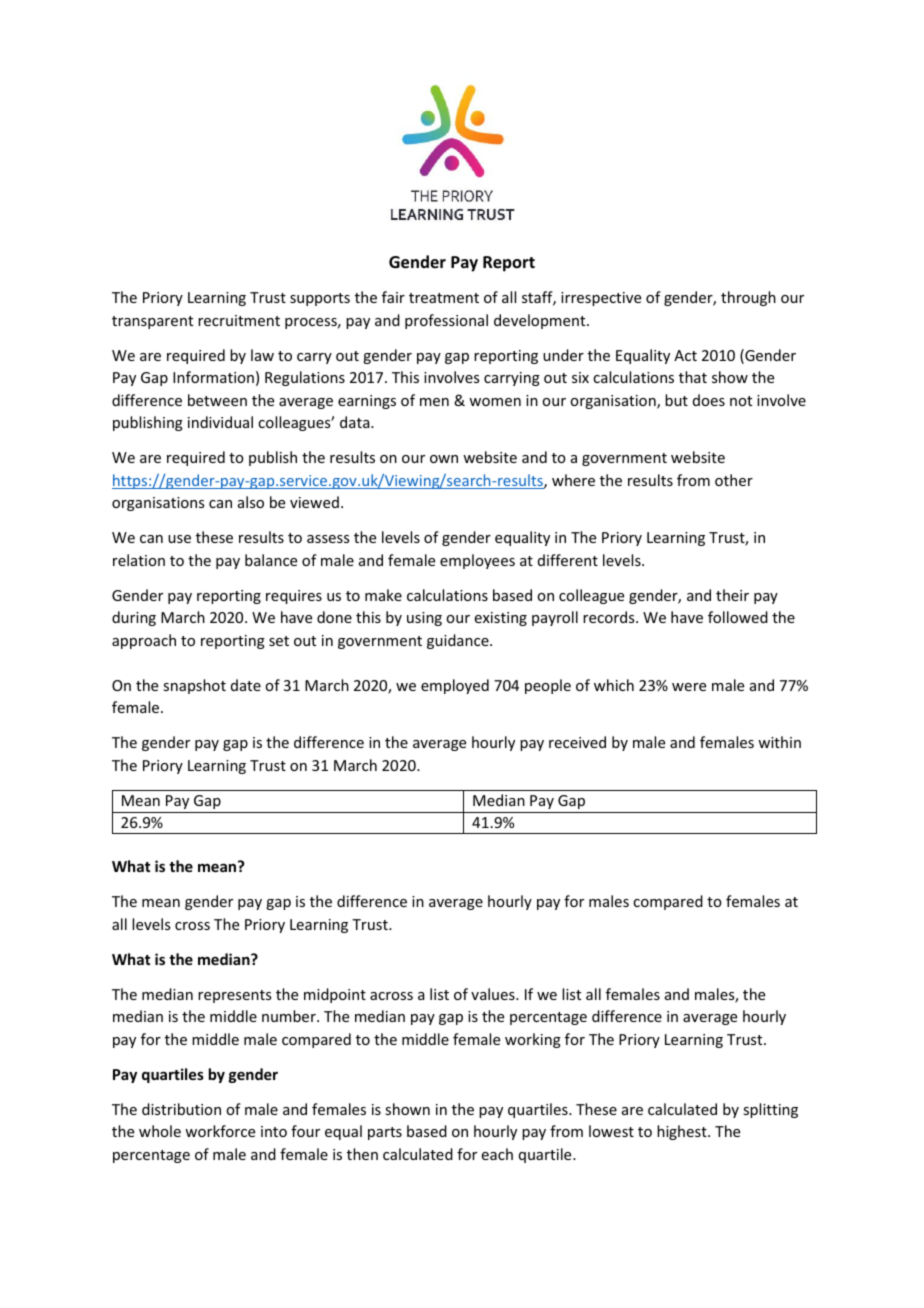 This page has width=924, height=1308. I want to click on employed, so click(455, 686).
